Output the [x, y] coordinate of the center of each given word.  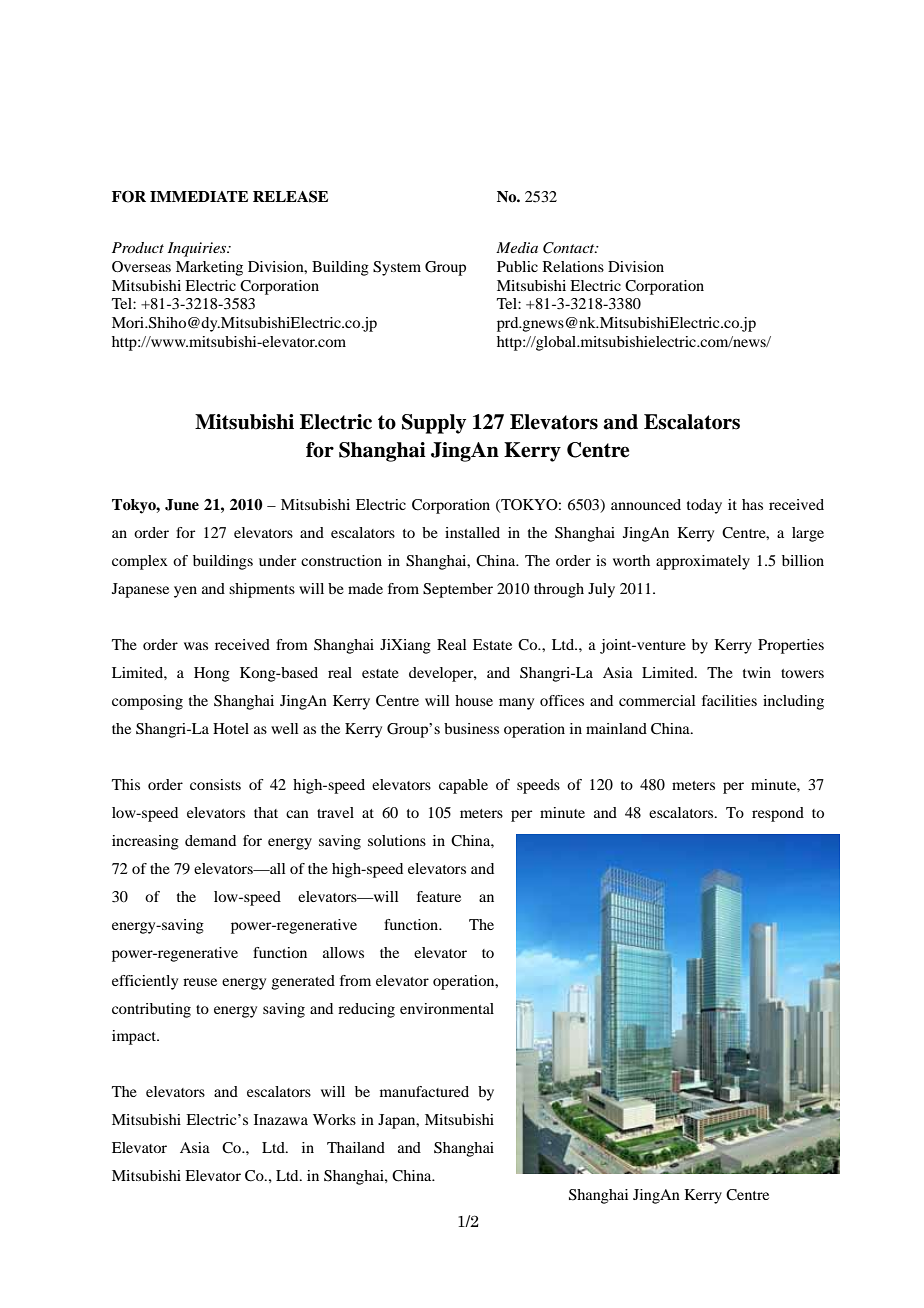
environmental [447, 1008]
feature [439, 896]
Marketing [209, 268]
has [752, 504]
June [182, 505]
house [474, 700]
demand [210, 840]
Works [334, 1119]
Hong [212, 674]
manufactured [424, 1091]
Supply [434, 424]
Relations [573, 266]
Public [517, 266]
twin [757, 672]
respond [778, 814]
